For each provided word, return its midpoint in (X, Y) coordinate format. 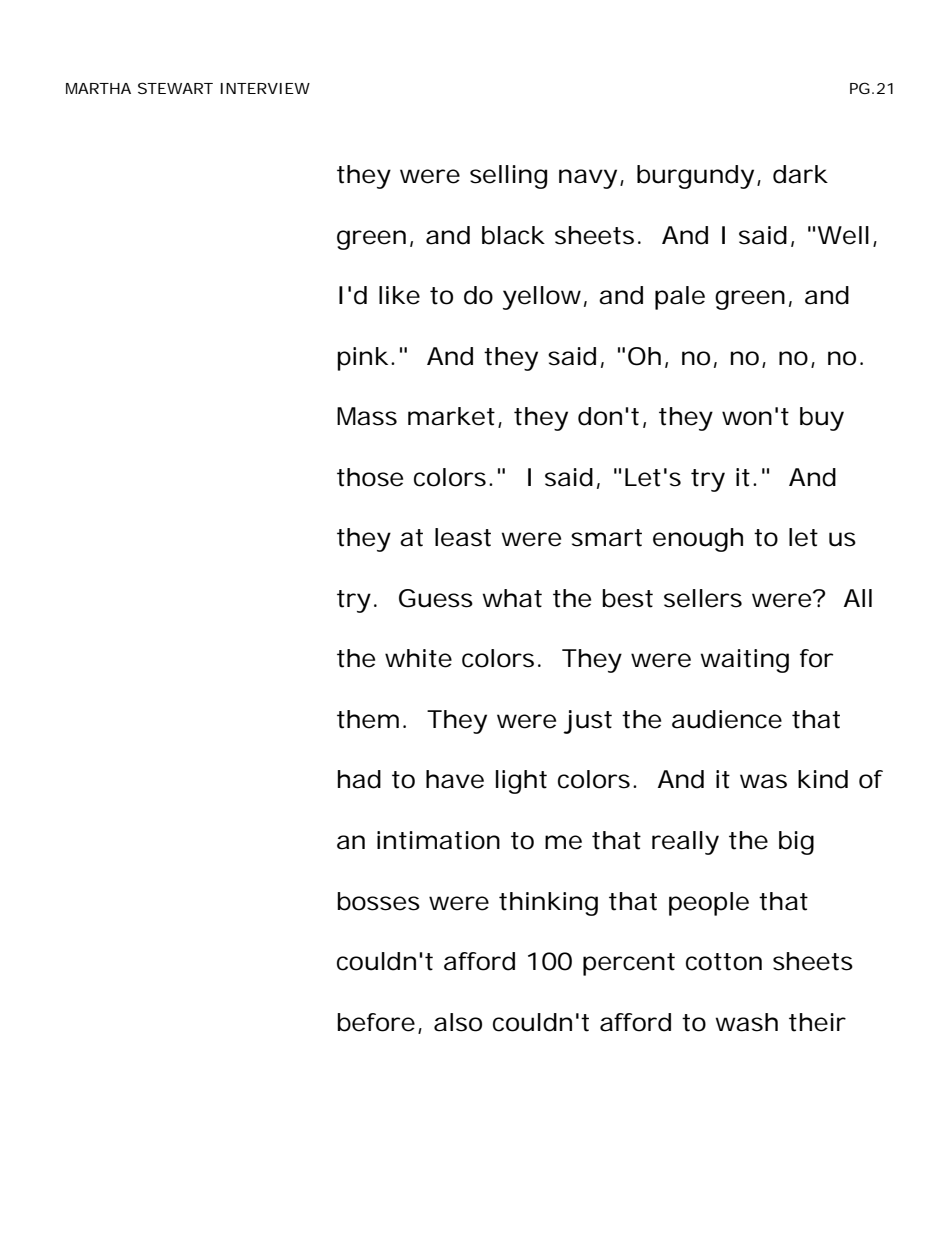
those (370, 477)
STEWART (175, 88)
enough (698, 540)
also (458, 1022)
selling (508, 177)
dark (800, 174)
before (376, 1022)
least (463, 537)
